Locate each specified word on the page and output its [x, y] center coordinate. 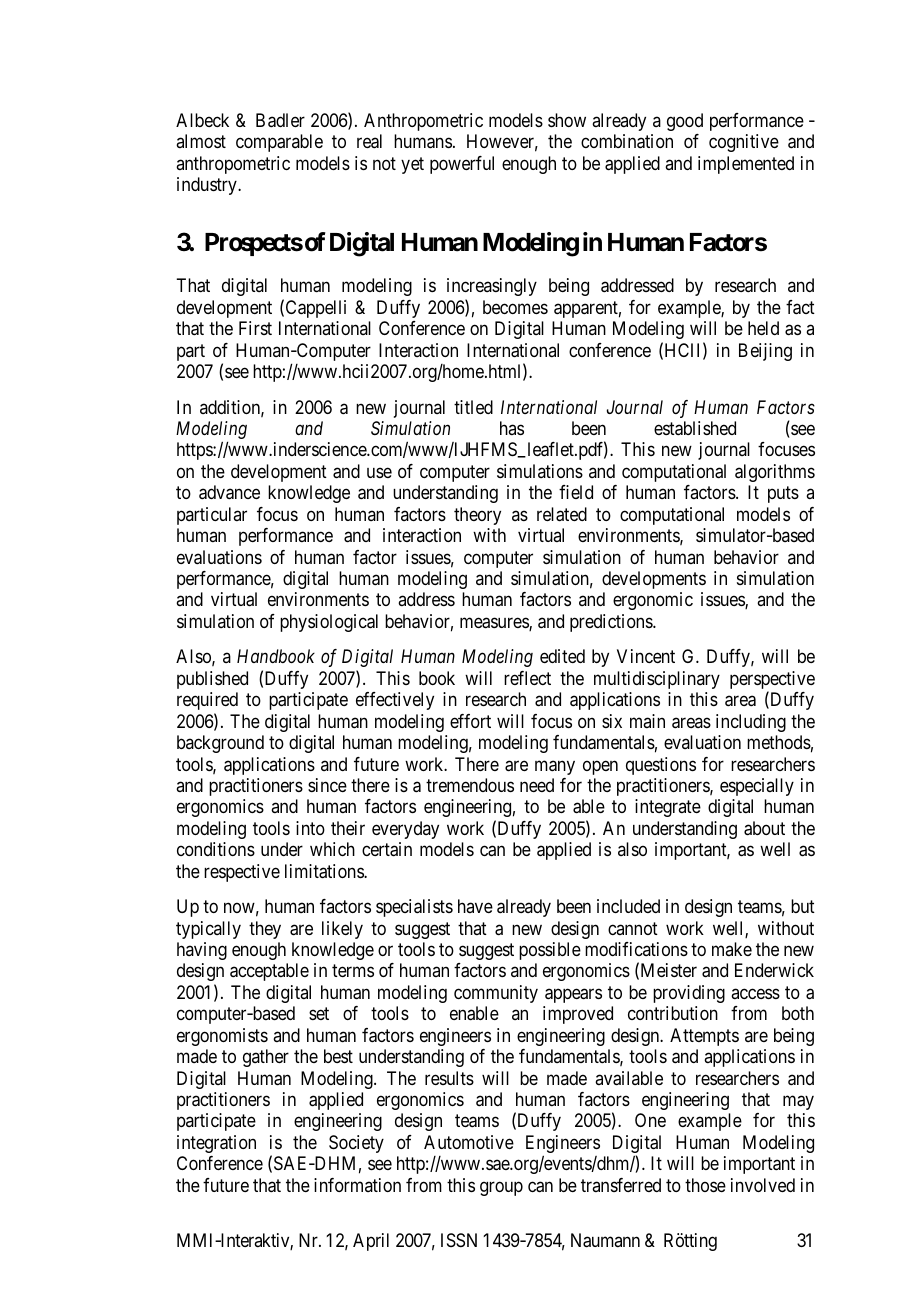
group [501, 1188]
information [357, 1185]
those [705, 1185]
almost [201, 141]
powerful [462, 165]
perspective [772, 681]
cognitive [744, 143]
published [212, 680]
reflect [527, 678]
